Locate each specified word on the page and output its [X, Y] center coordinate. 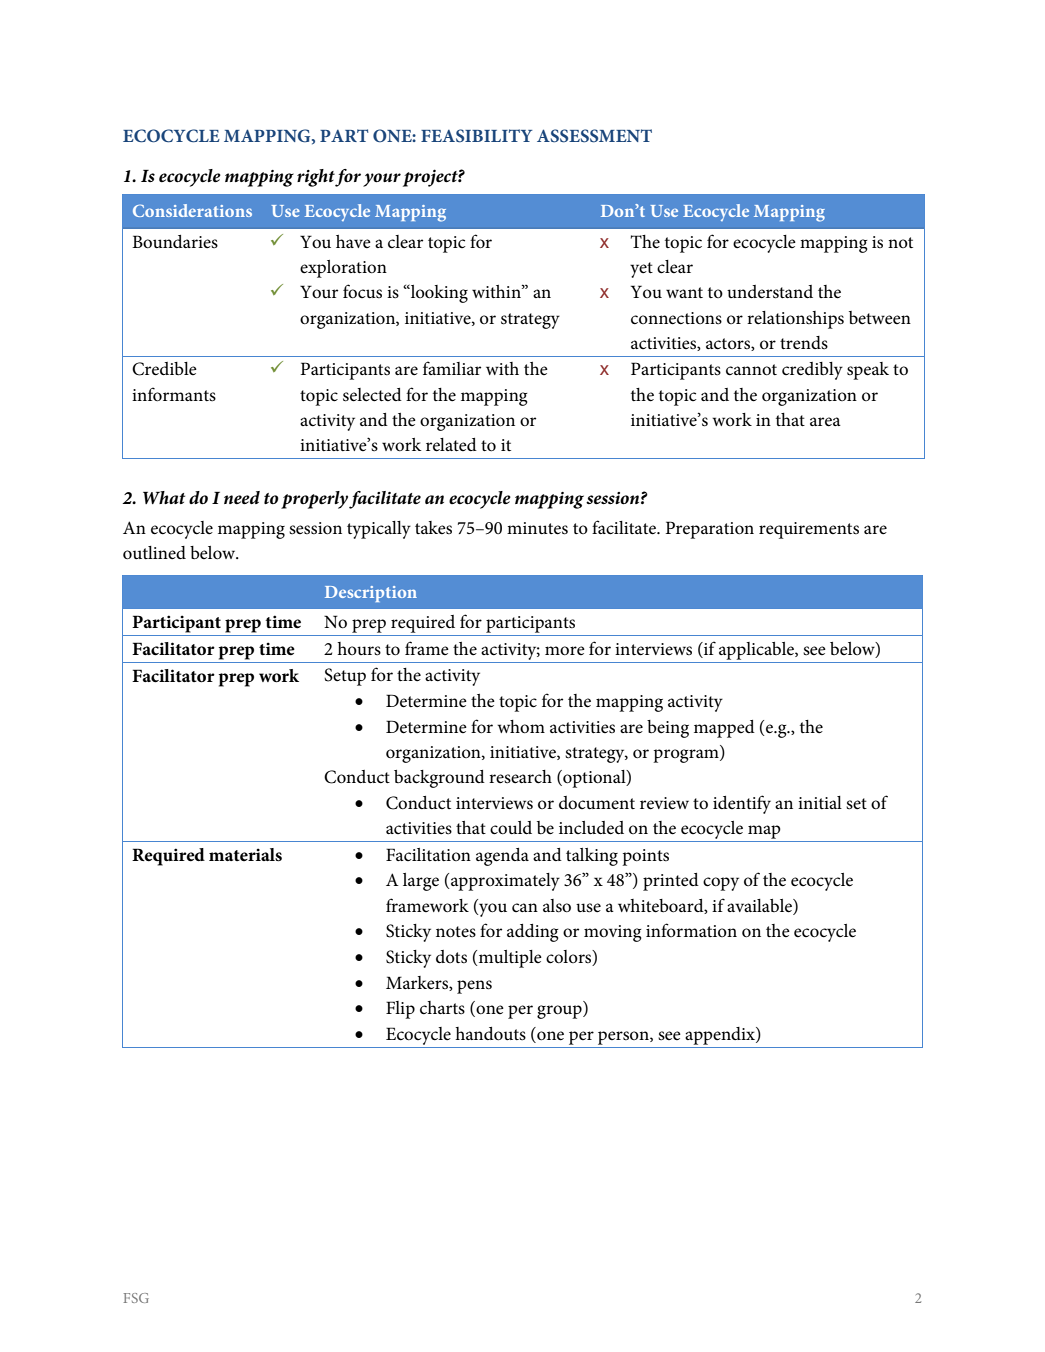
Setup [345, 677]
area [825, 422]
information [691, 930]
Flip [400, 1010]
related [451, 445]
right [316, 178]
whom [521, 727]
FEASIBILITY [476, 136]
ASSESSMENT [594, 136]
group [560, 1012]
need [242, 498]
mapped [724, 729]
